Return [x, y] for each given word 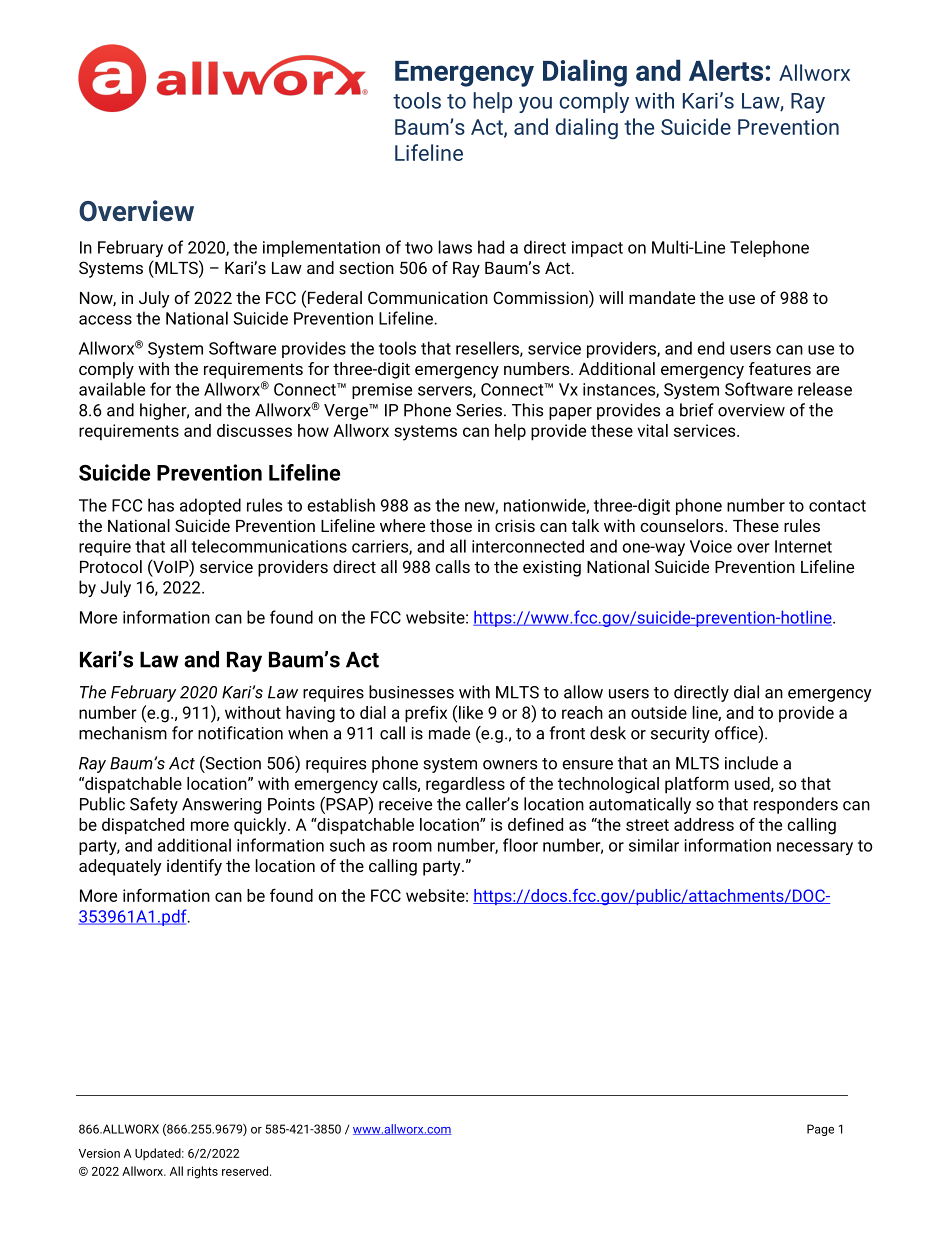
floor [520, 845]
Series [479, 410]
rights [202, 1172]
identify [194, 867]
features [780, 368]
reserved [246, 1171]
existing [552, 568]
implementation [321, 248]
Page [820, 1130]
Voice [711, 546]
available [112, 389]
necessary [815, 848]
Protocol [111, 566]
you [535, 105]
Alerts [727, 70]
